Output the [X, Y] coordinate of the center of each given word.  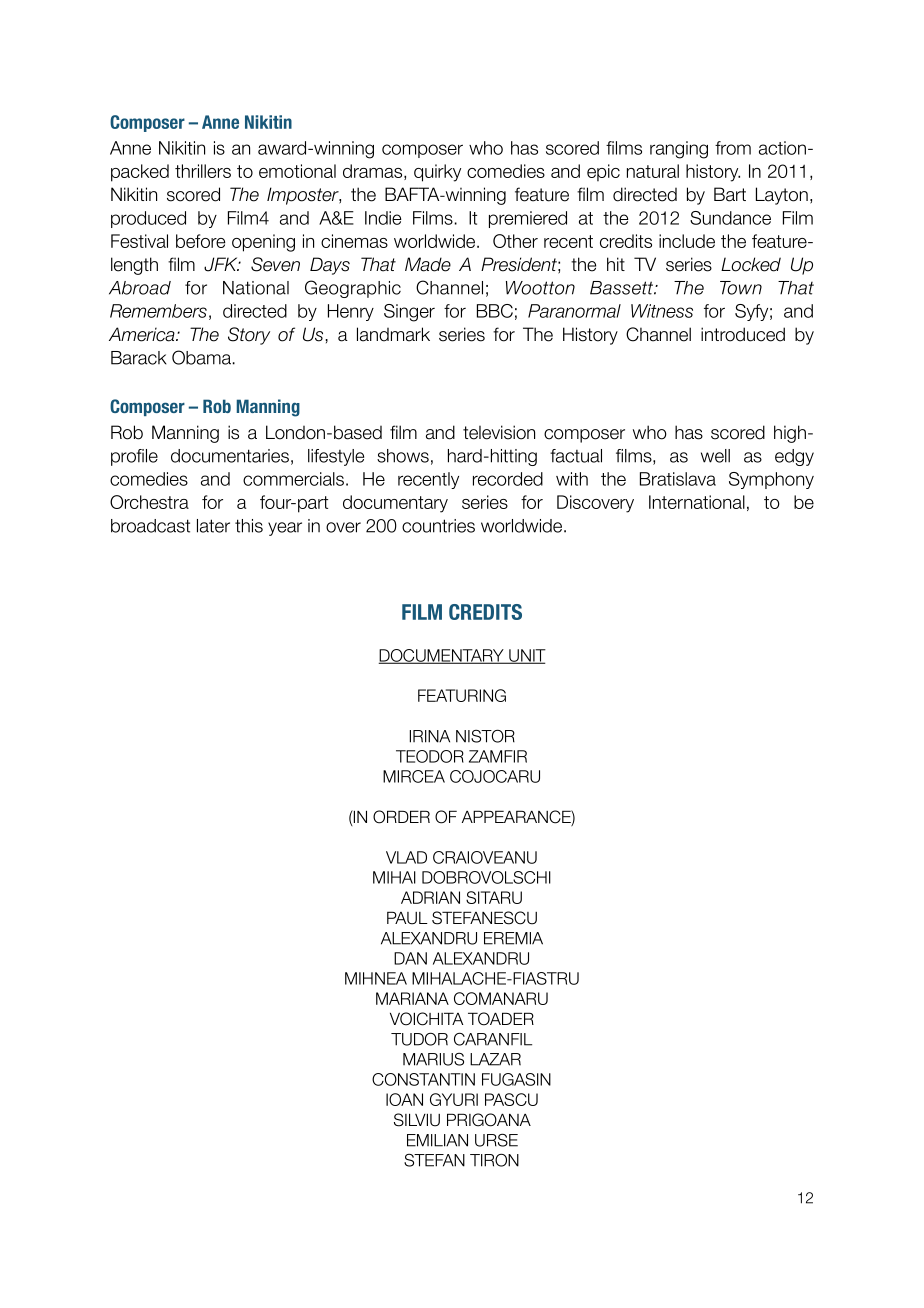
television [499, 432]
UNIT [526, 656]
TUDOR [419, 1039]
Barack [139, 358]
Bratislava [678, 479]
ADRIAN [430, 897]
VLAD [406, 857]
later [213, 526]
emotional [297, 171]
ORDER [401, 817]
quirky [437, 173]
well [715, 456]
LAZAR [495, 1059]
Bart [730, 194]
